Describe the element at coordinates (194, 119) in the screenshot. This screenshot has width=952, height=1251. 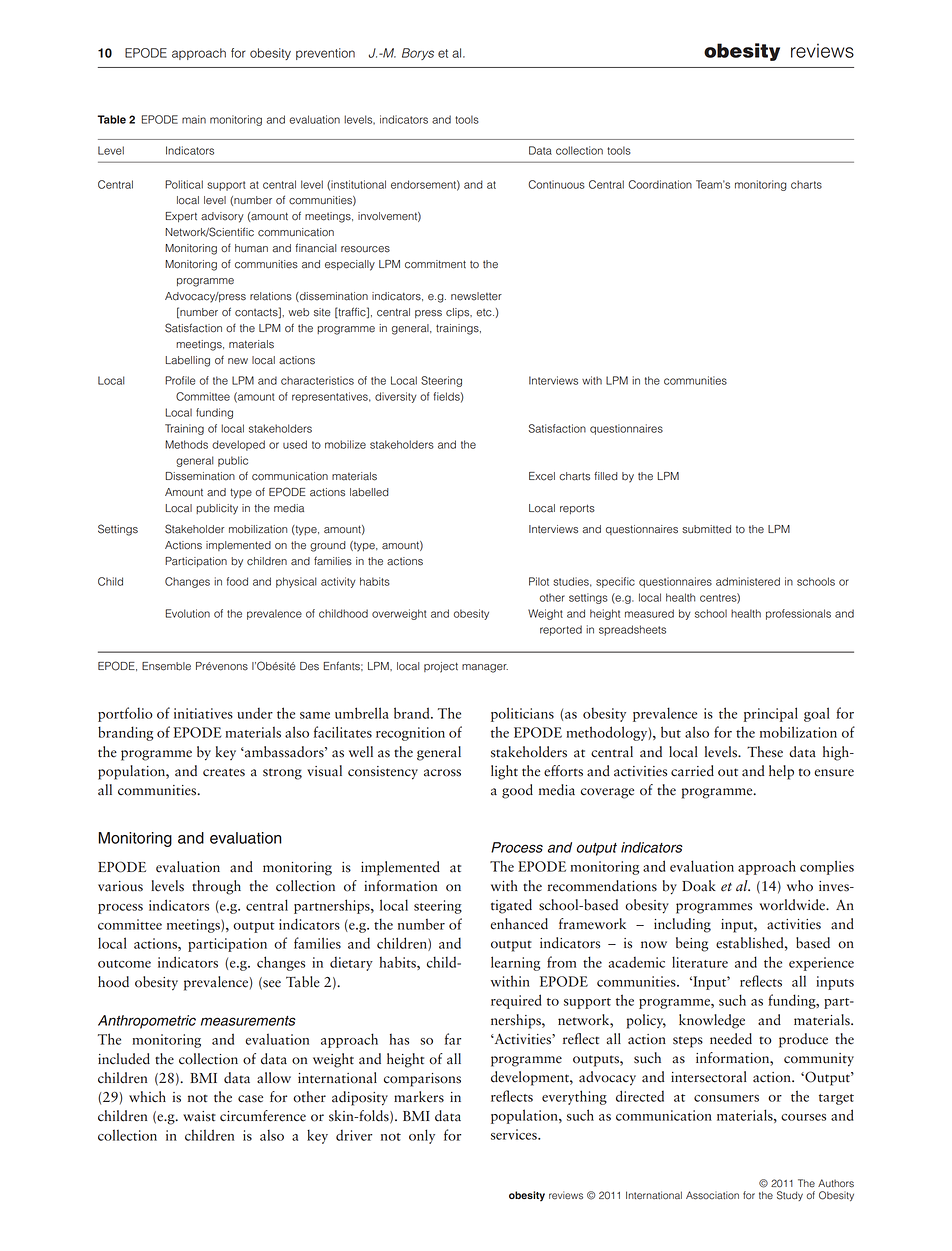
I see `main` at that location.
